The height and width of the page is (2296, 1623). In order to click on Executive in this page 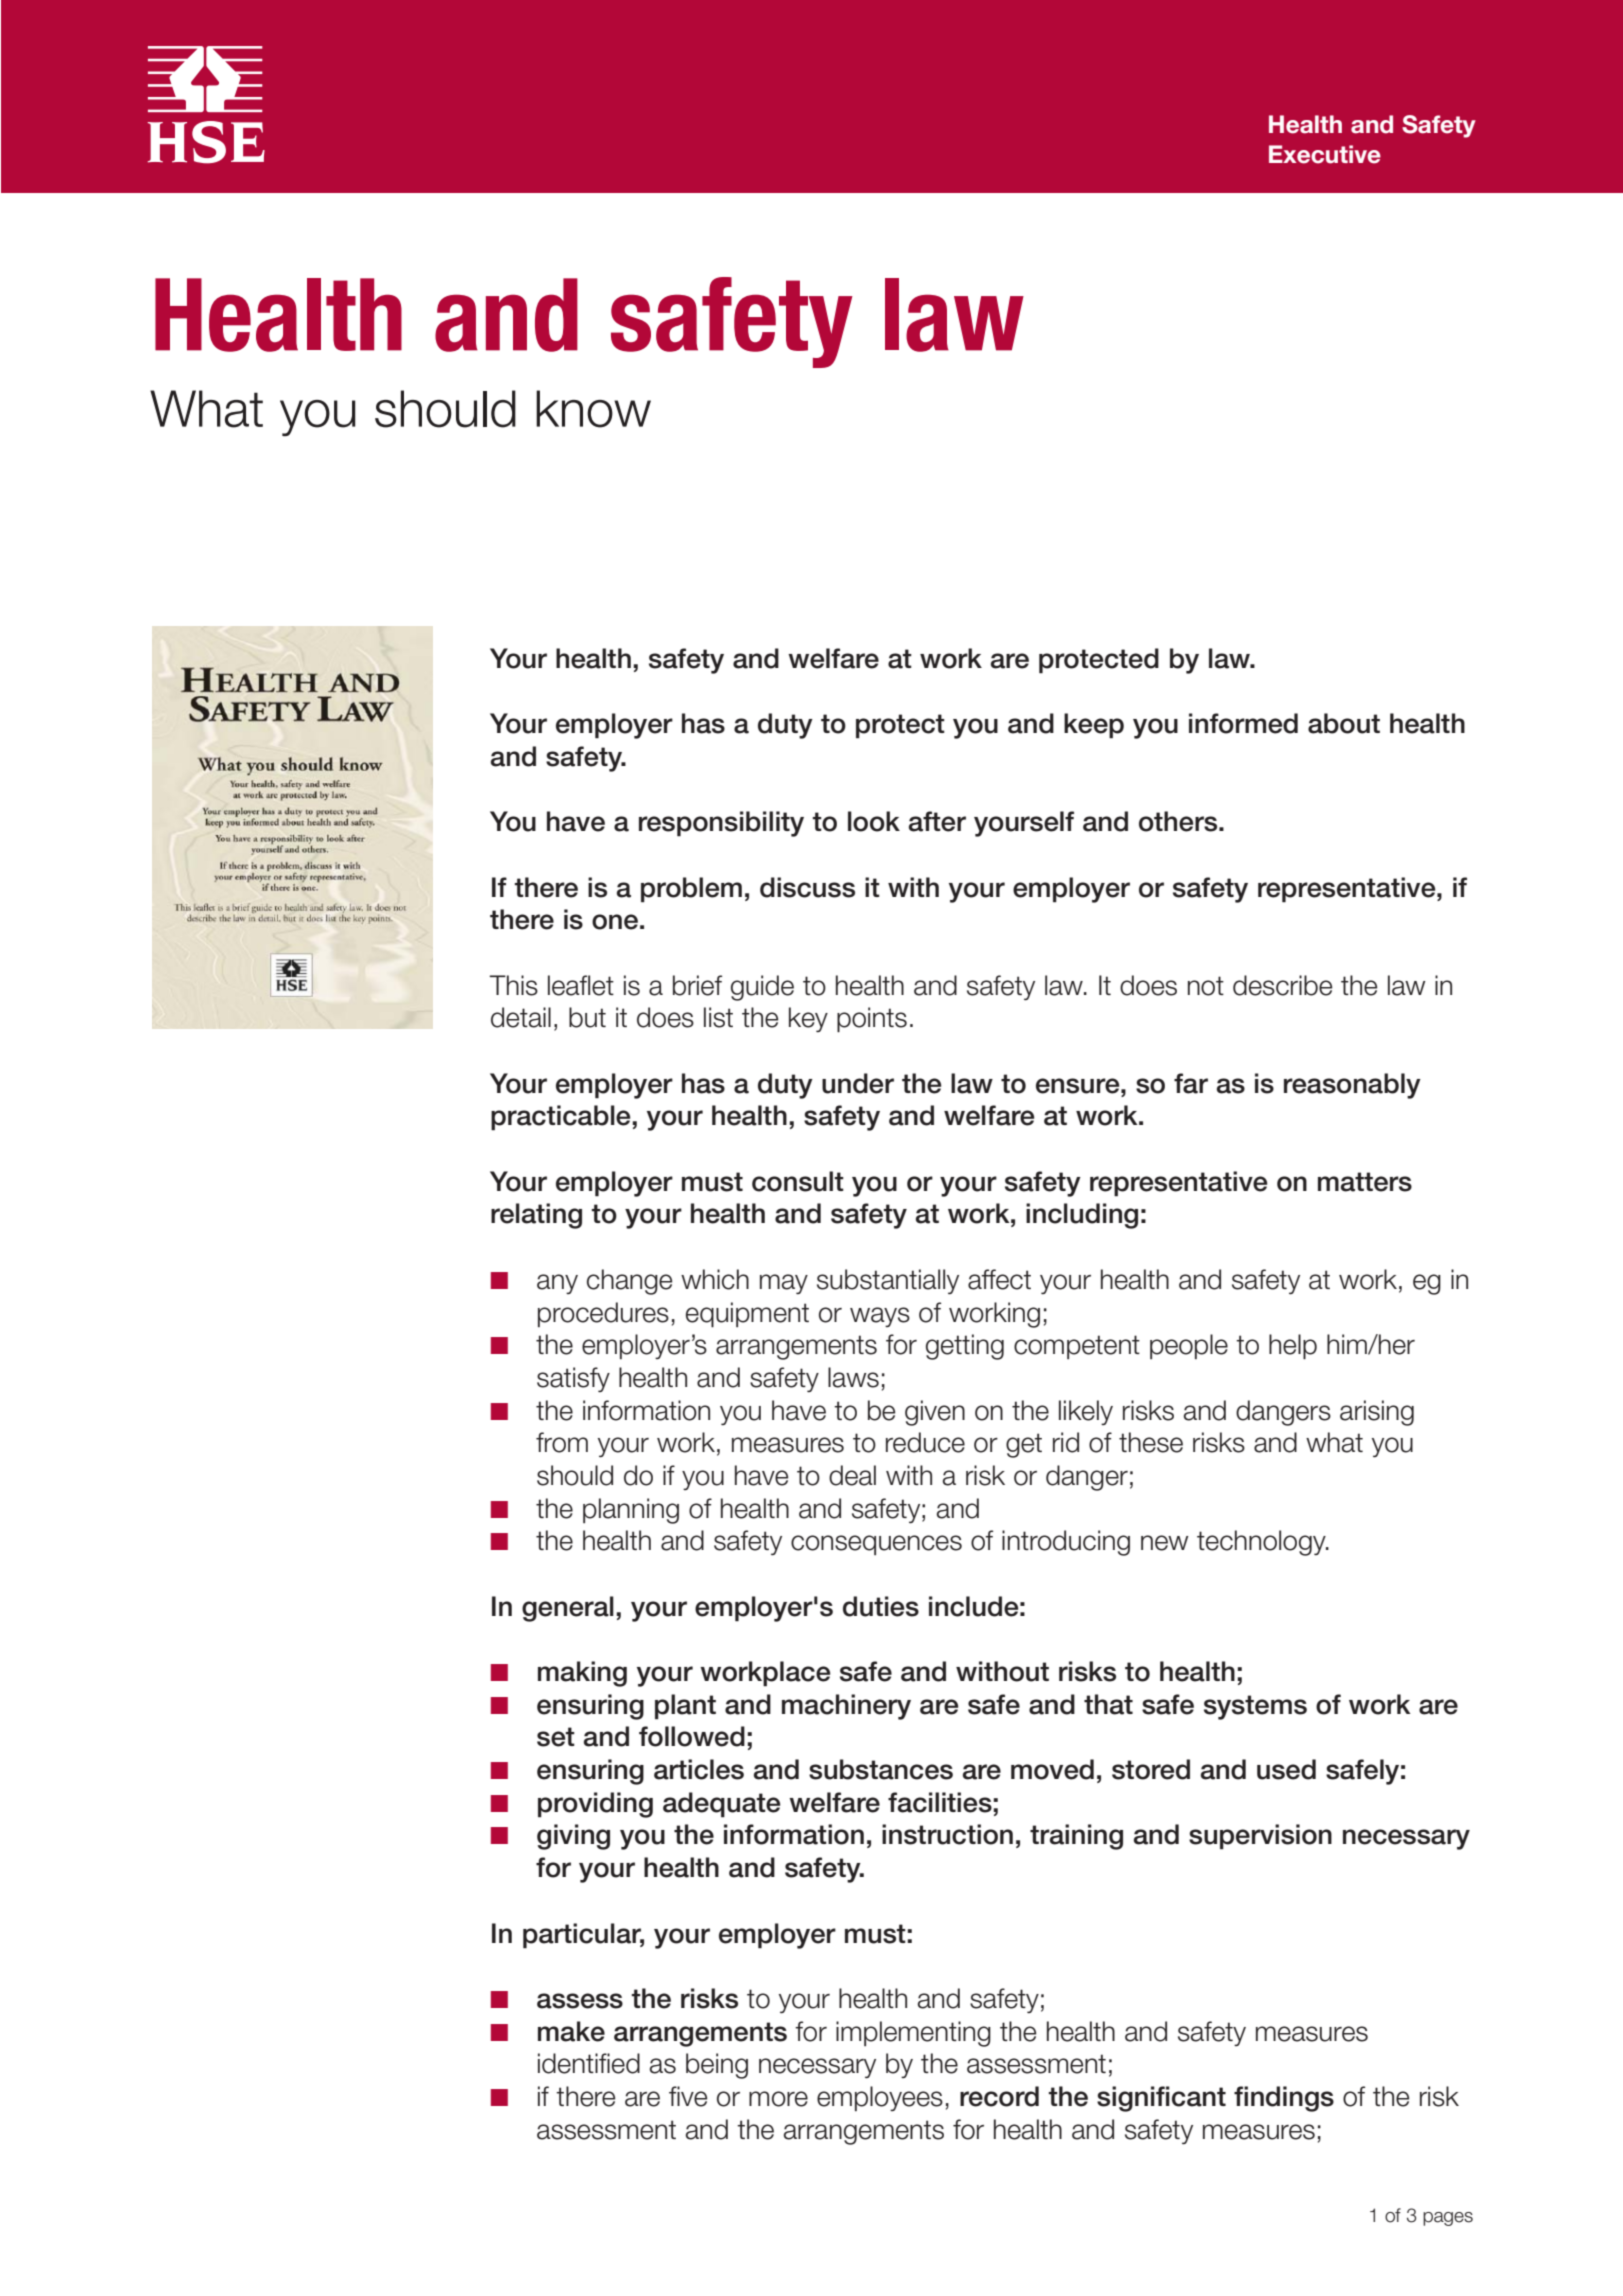, I will do `click(1325, 154)`.
